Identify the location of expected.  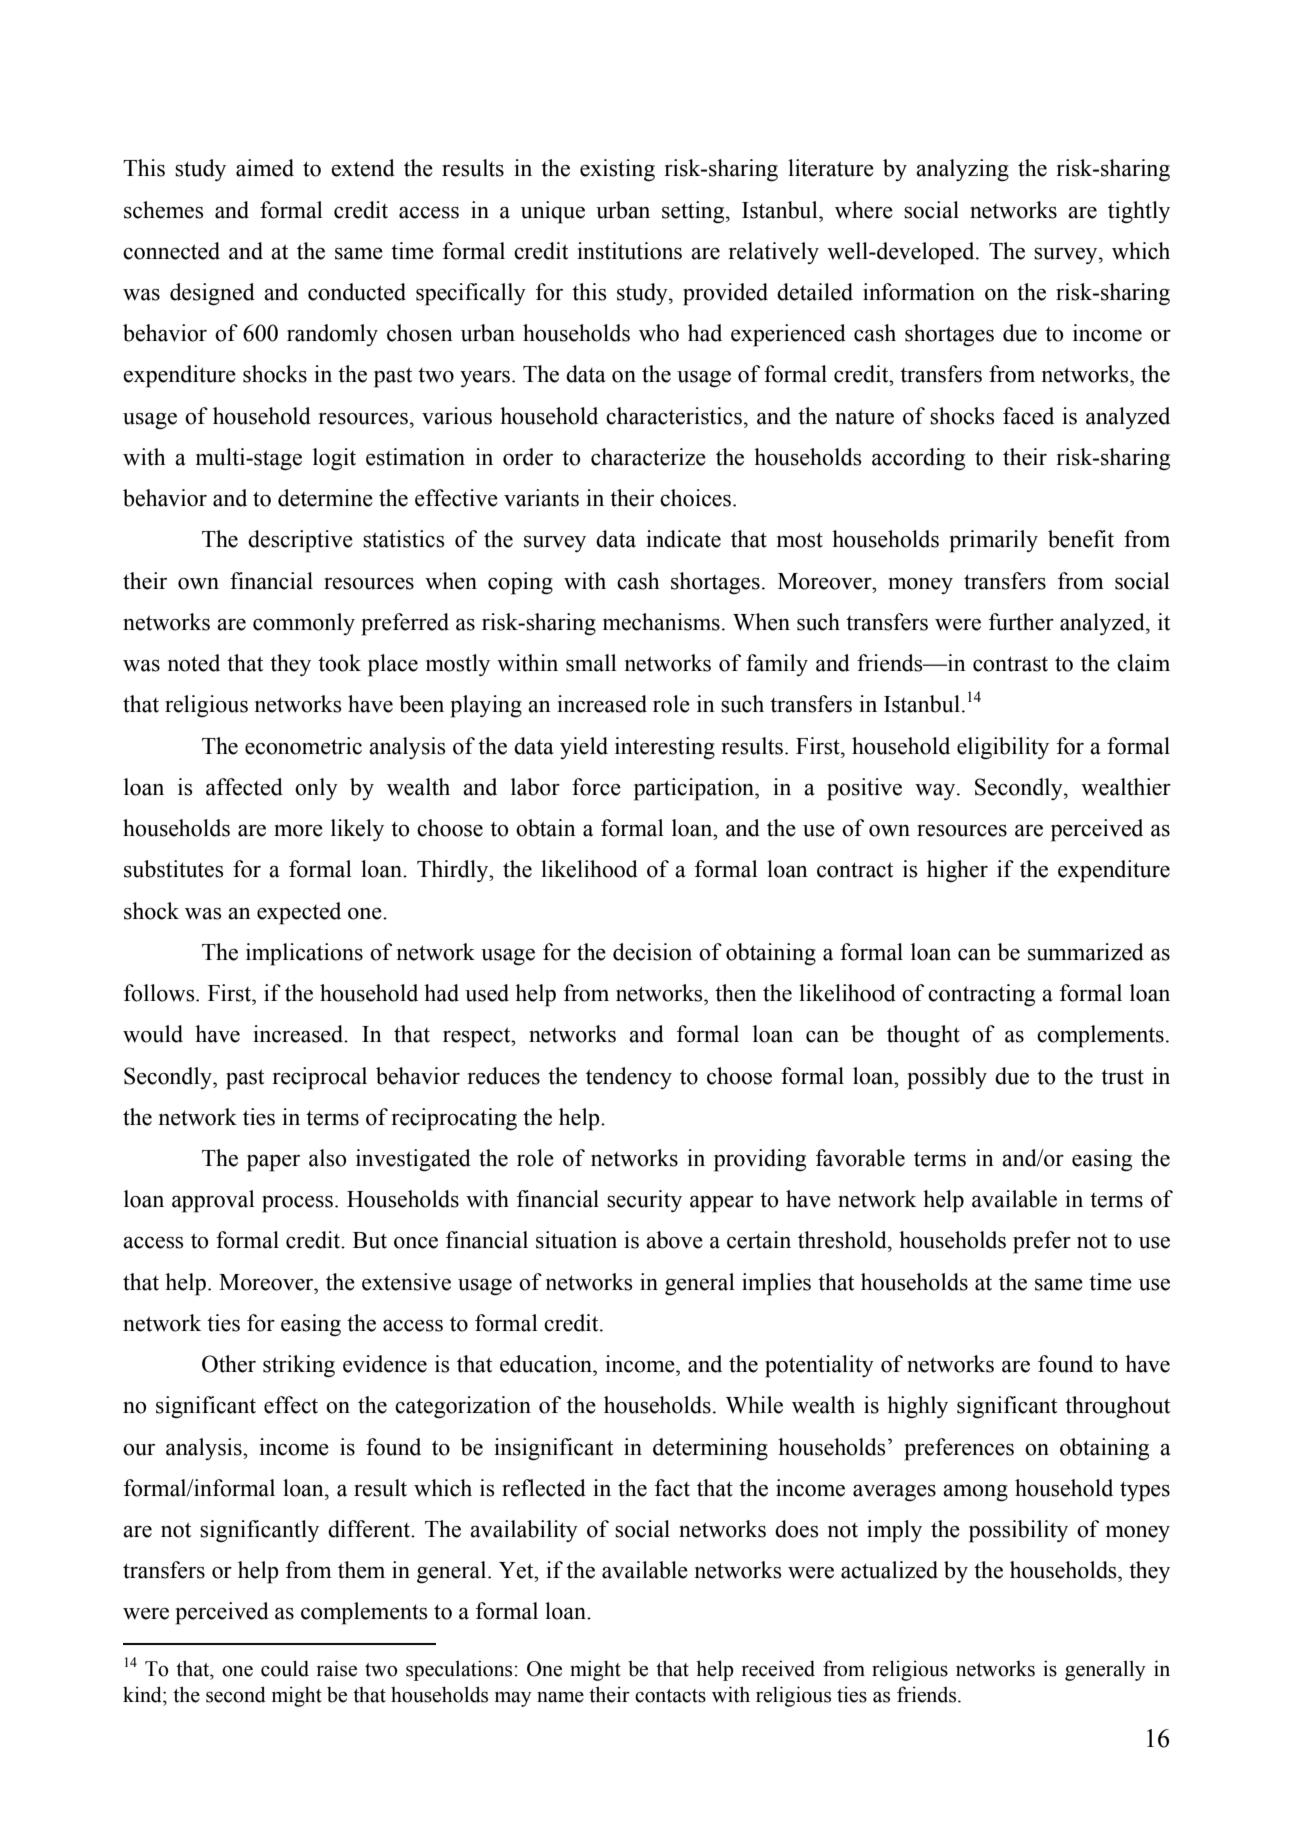
(299, 913).
